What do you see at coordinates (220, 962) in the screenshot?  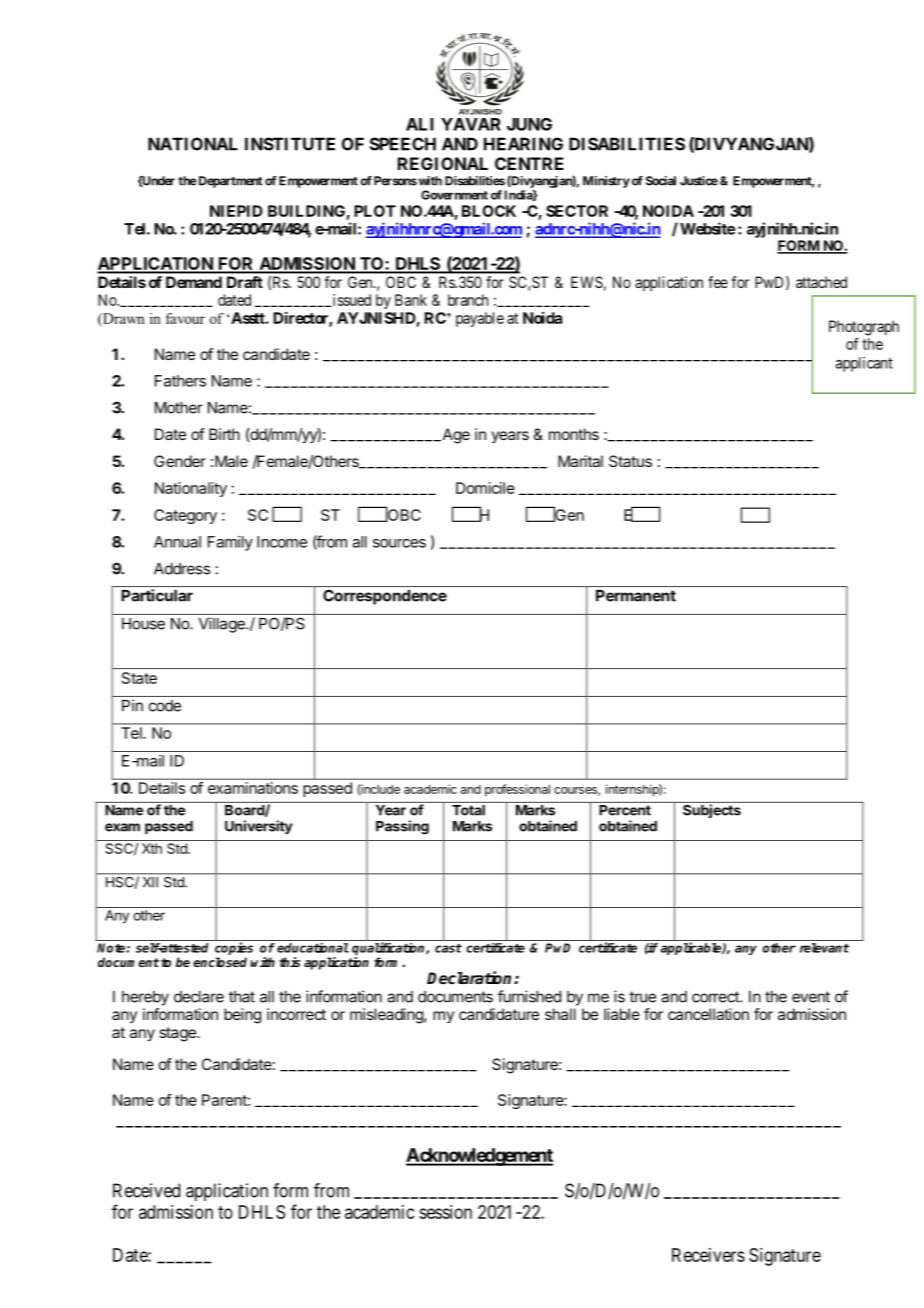 I see `enclosed` at bounding box center [220, 962].
